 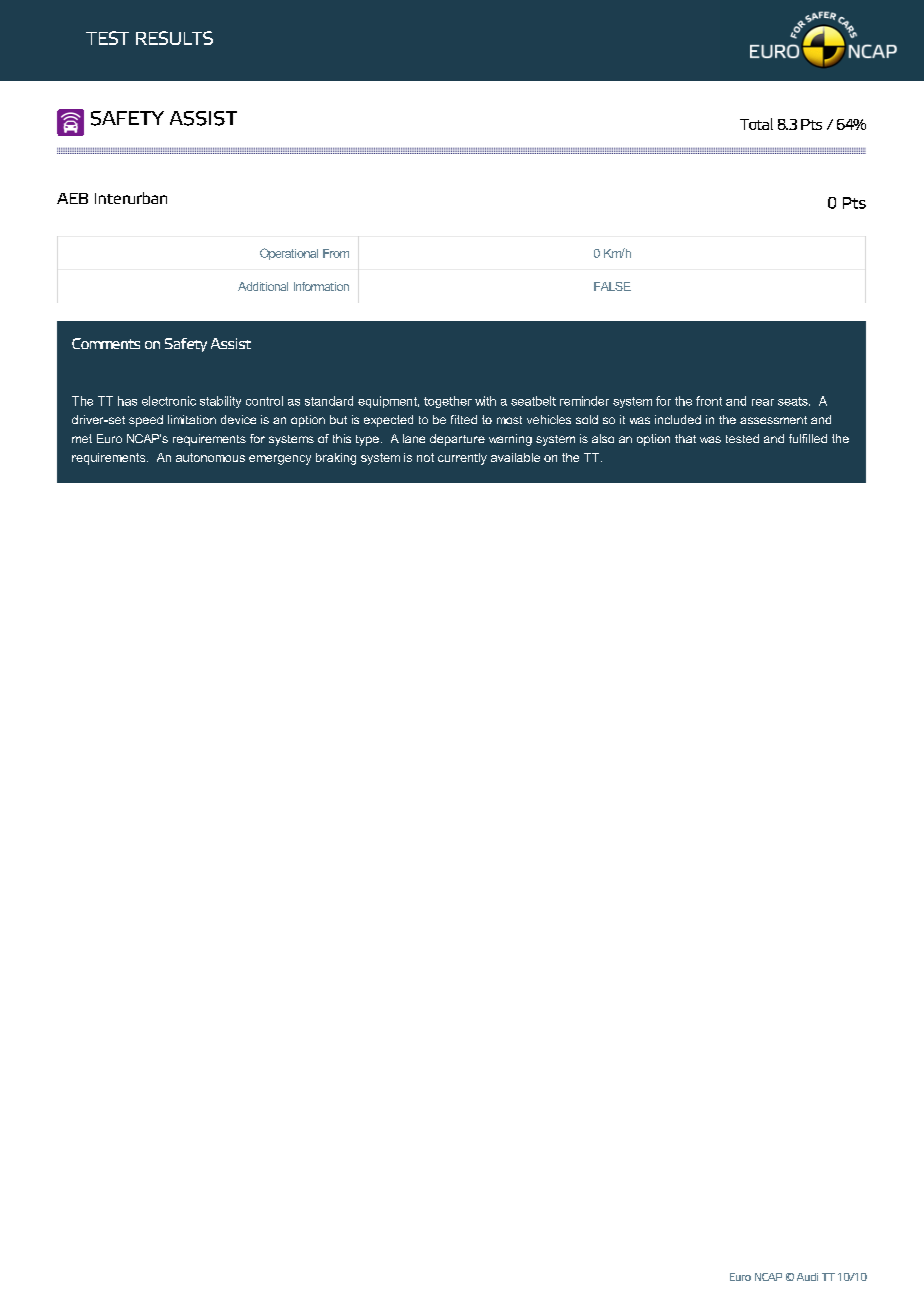 I want to click on Information, so click(x=321, y=286).
